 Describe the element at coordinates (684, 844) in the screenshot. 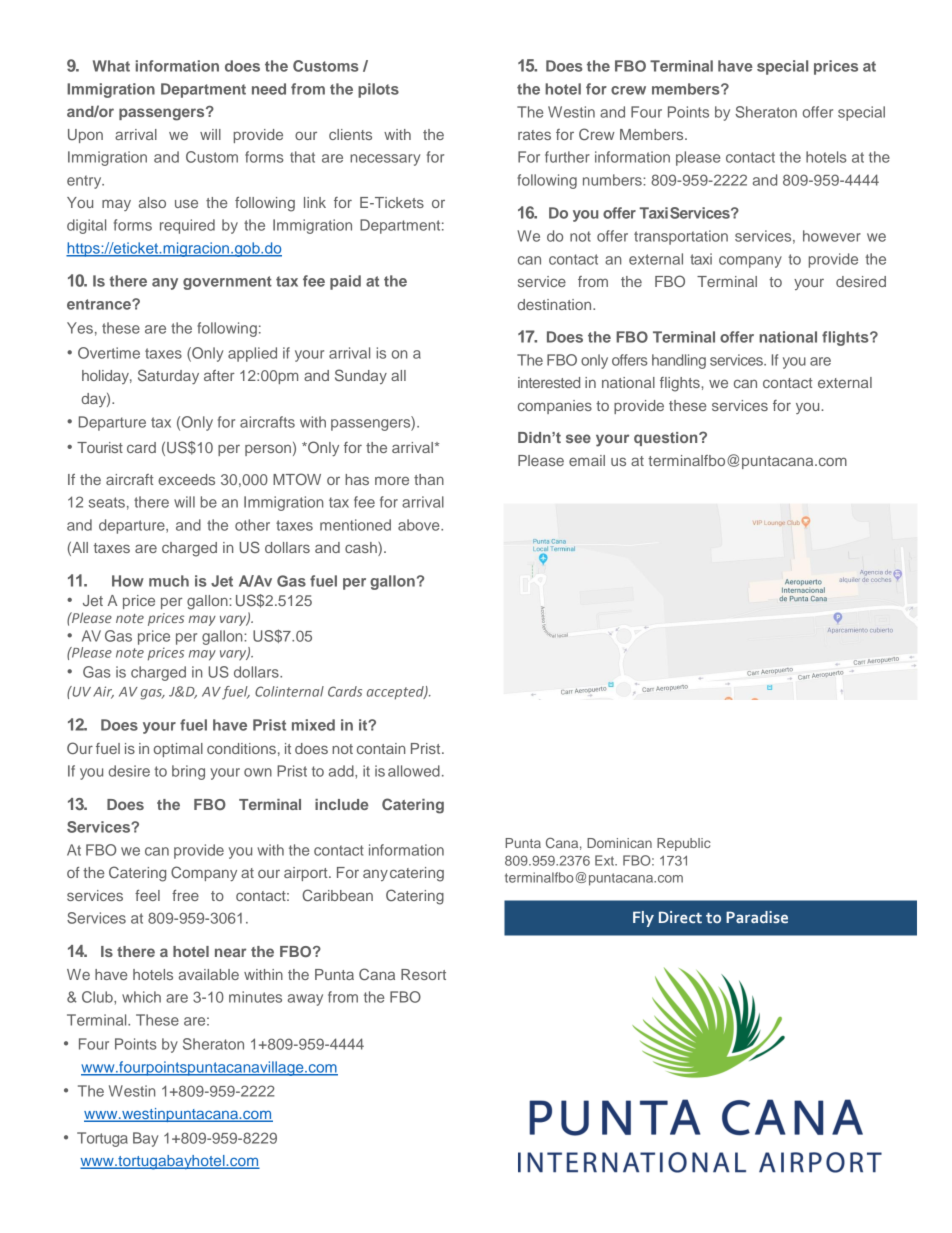

I see `Republic` at that location.
